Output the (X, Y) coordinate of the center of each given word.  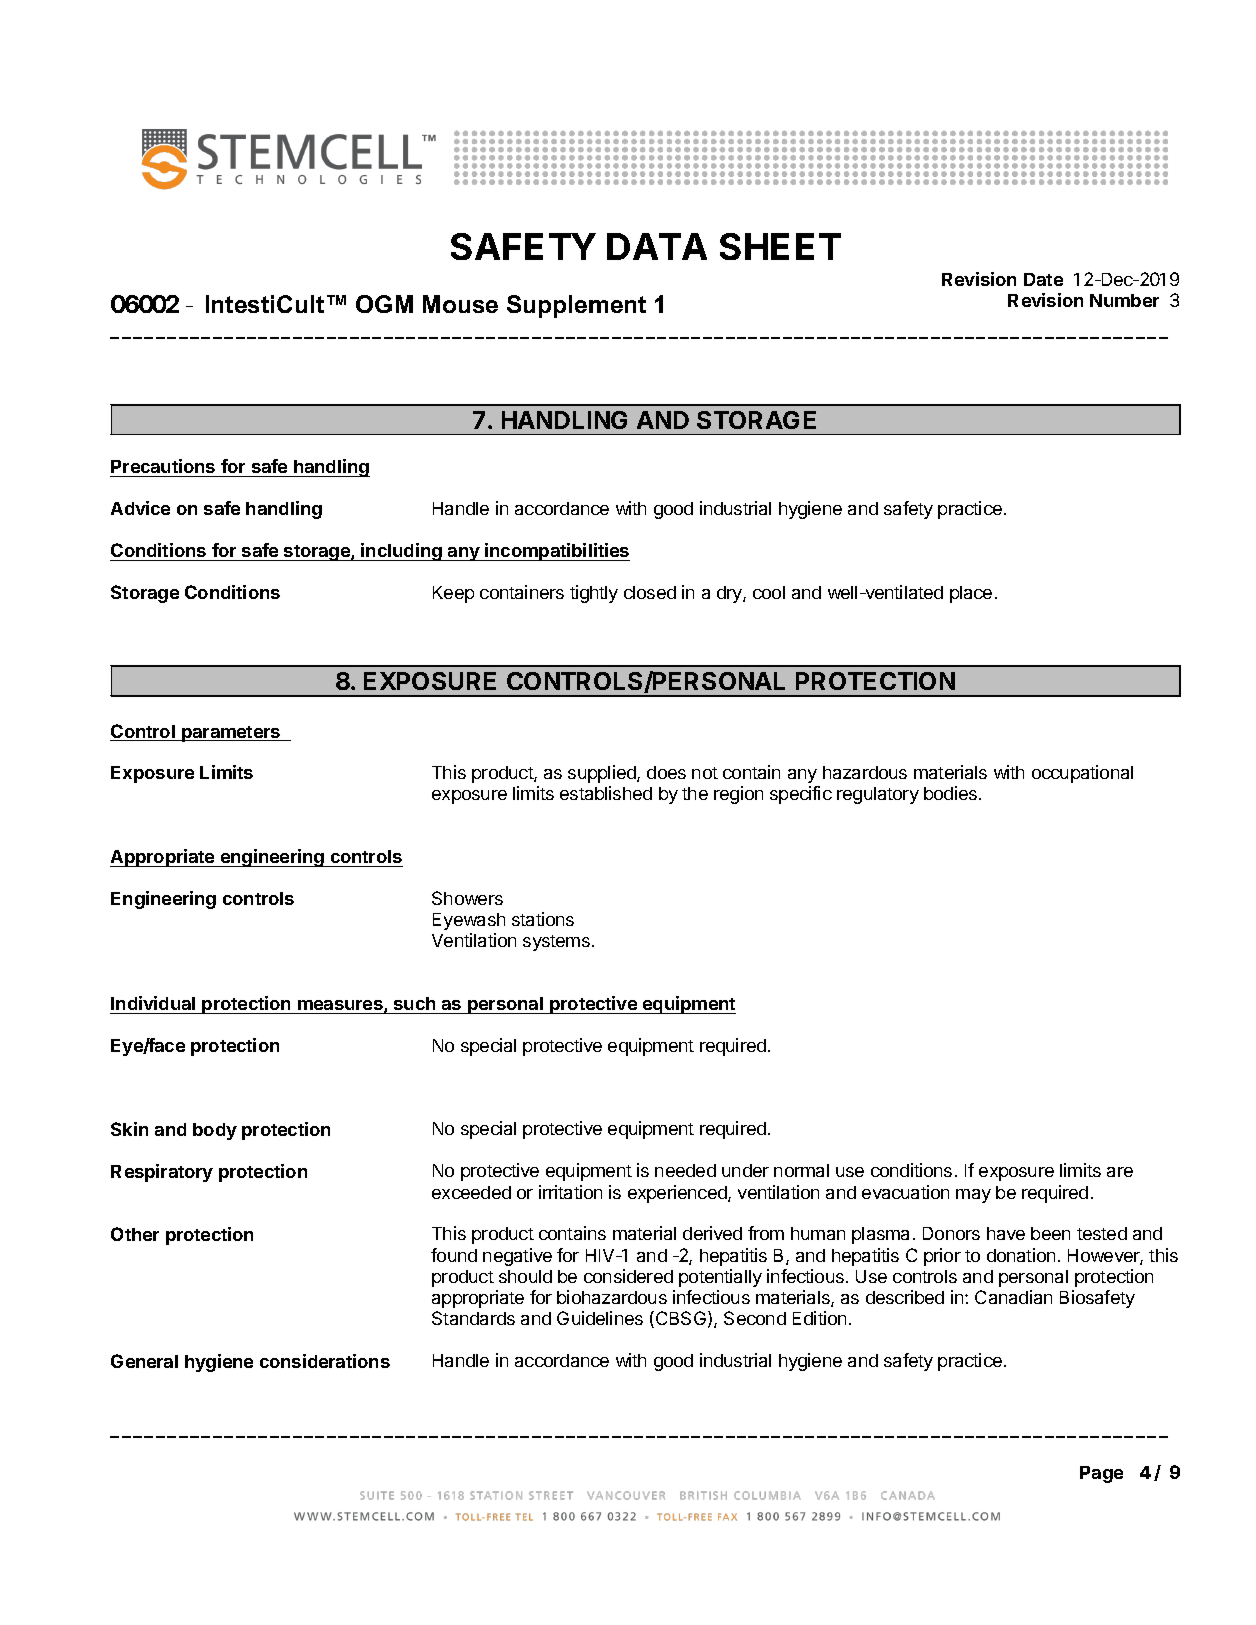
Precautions (164, 468)
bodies (952, 793)
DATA (657, 246)
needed (685, 1170)
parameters (231, 734)
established (606, 793)
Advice (140, 508)
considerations (325, 1361)
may (973, 1196)
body (215, 1131)
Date (1043, 279)
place (971, 594)
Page (1101, 1474)
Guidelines (600, 1318)
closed (650, 592)
